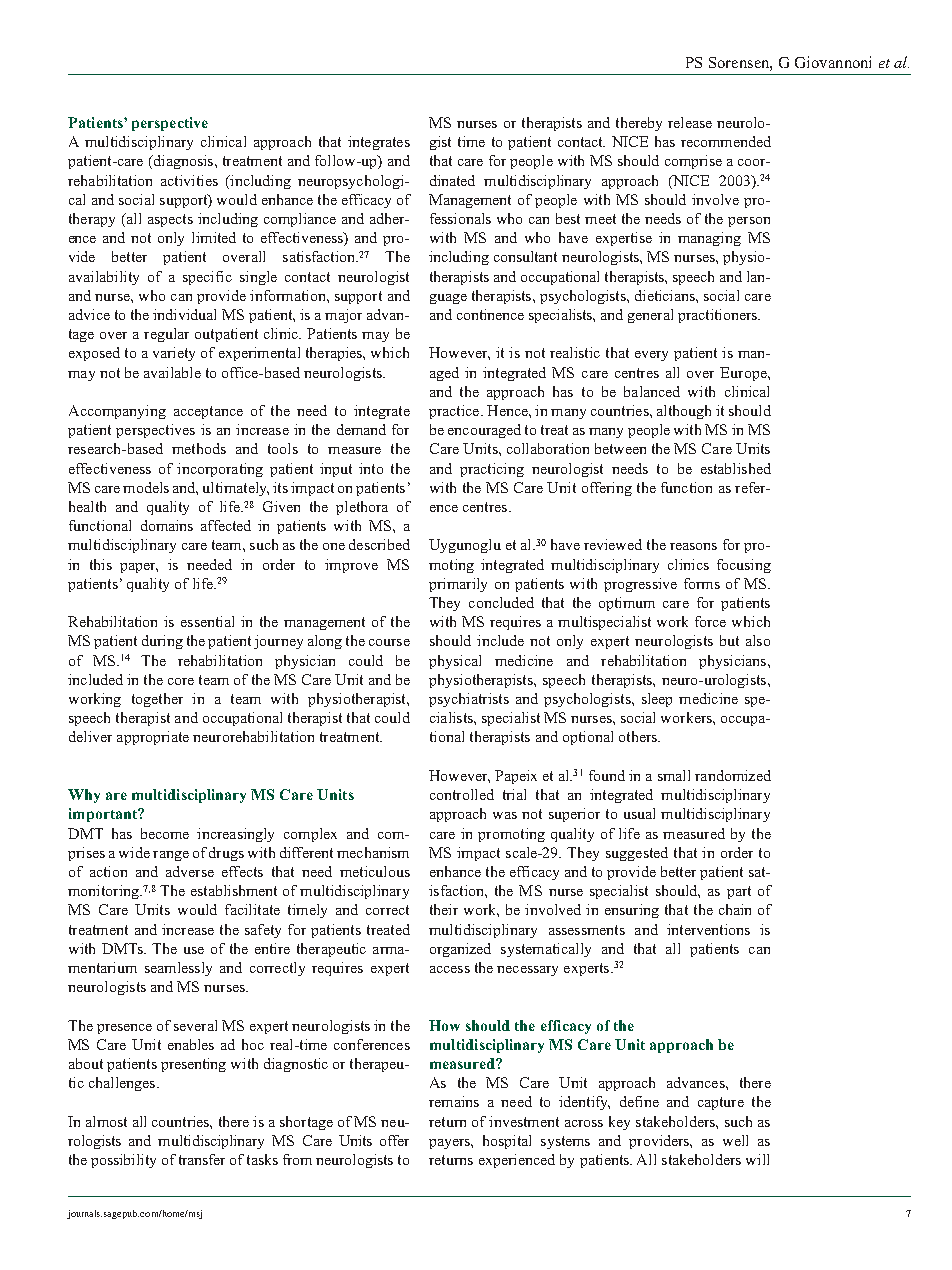 The width and height of the screenshot is (952, 1270). Describe the element at coordinates (674, 775) in the screenshot. I see `small` at that location.
